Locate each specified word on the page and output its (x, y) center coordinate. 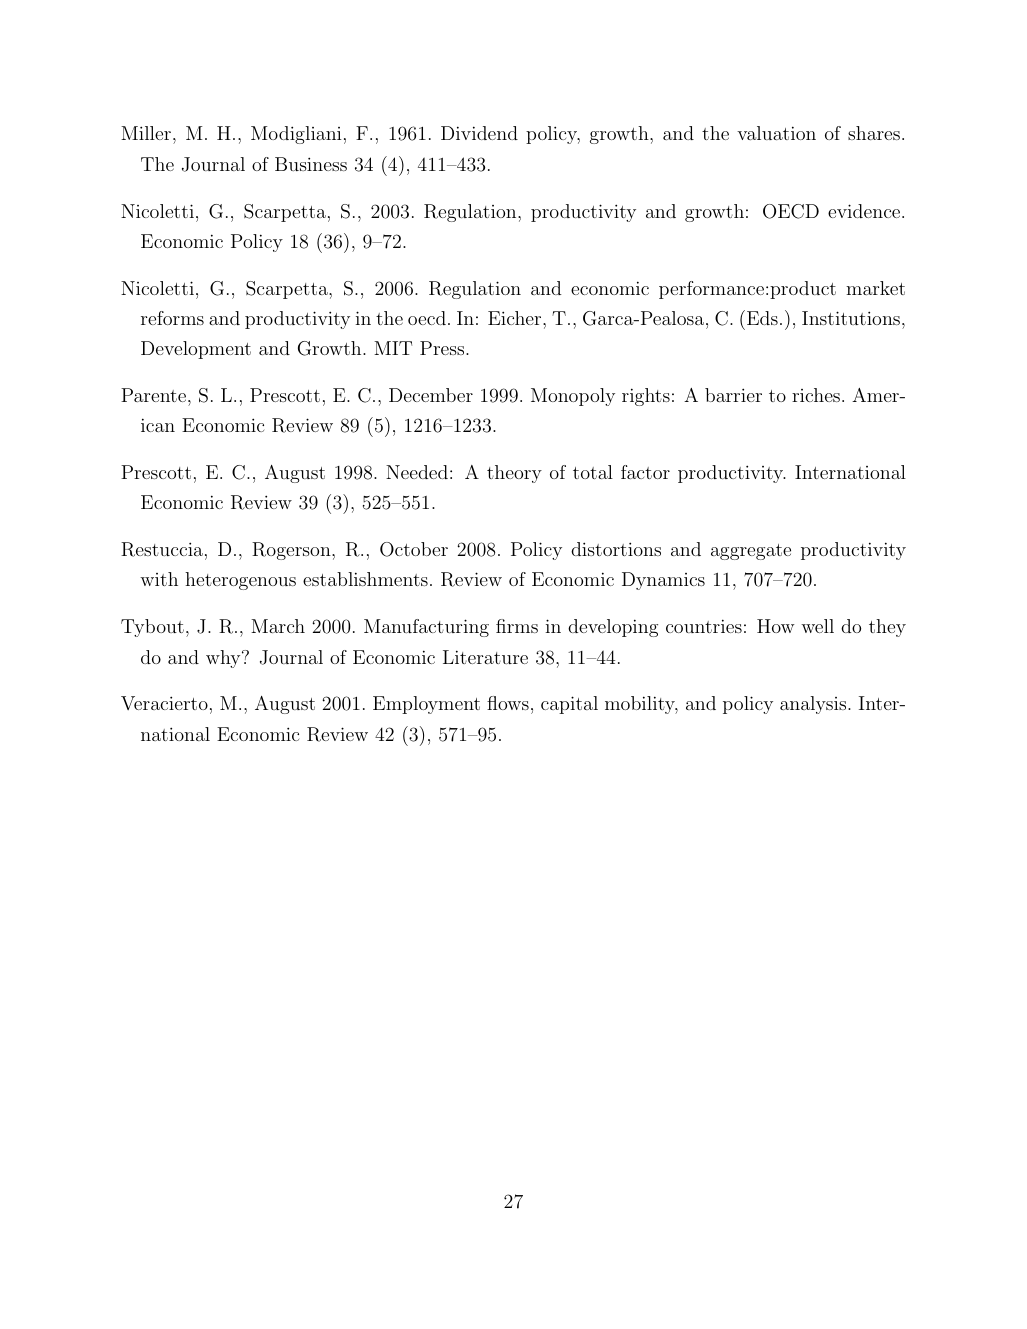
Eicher (514, 318)
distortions (616, 549)
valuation (776, 133)
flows (508, 703)
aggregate (751, 552)
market (875, 288)
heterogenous (240, 581)
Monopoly (573, 397)
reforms (172, 318)
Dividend (479, 133)
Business (311, 164)
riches (816, 395)
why (224, 659)
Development (196, 350)
